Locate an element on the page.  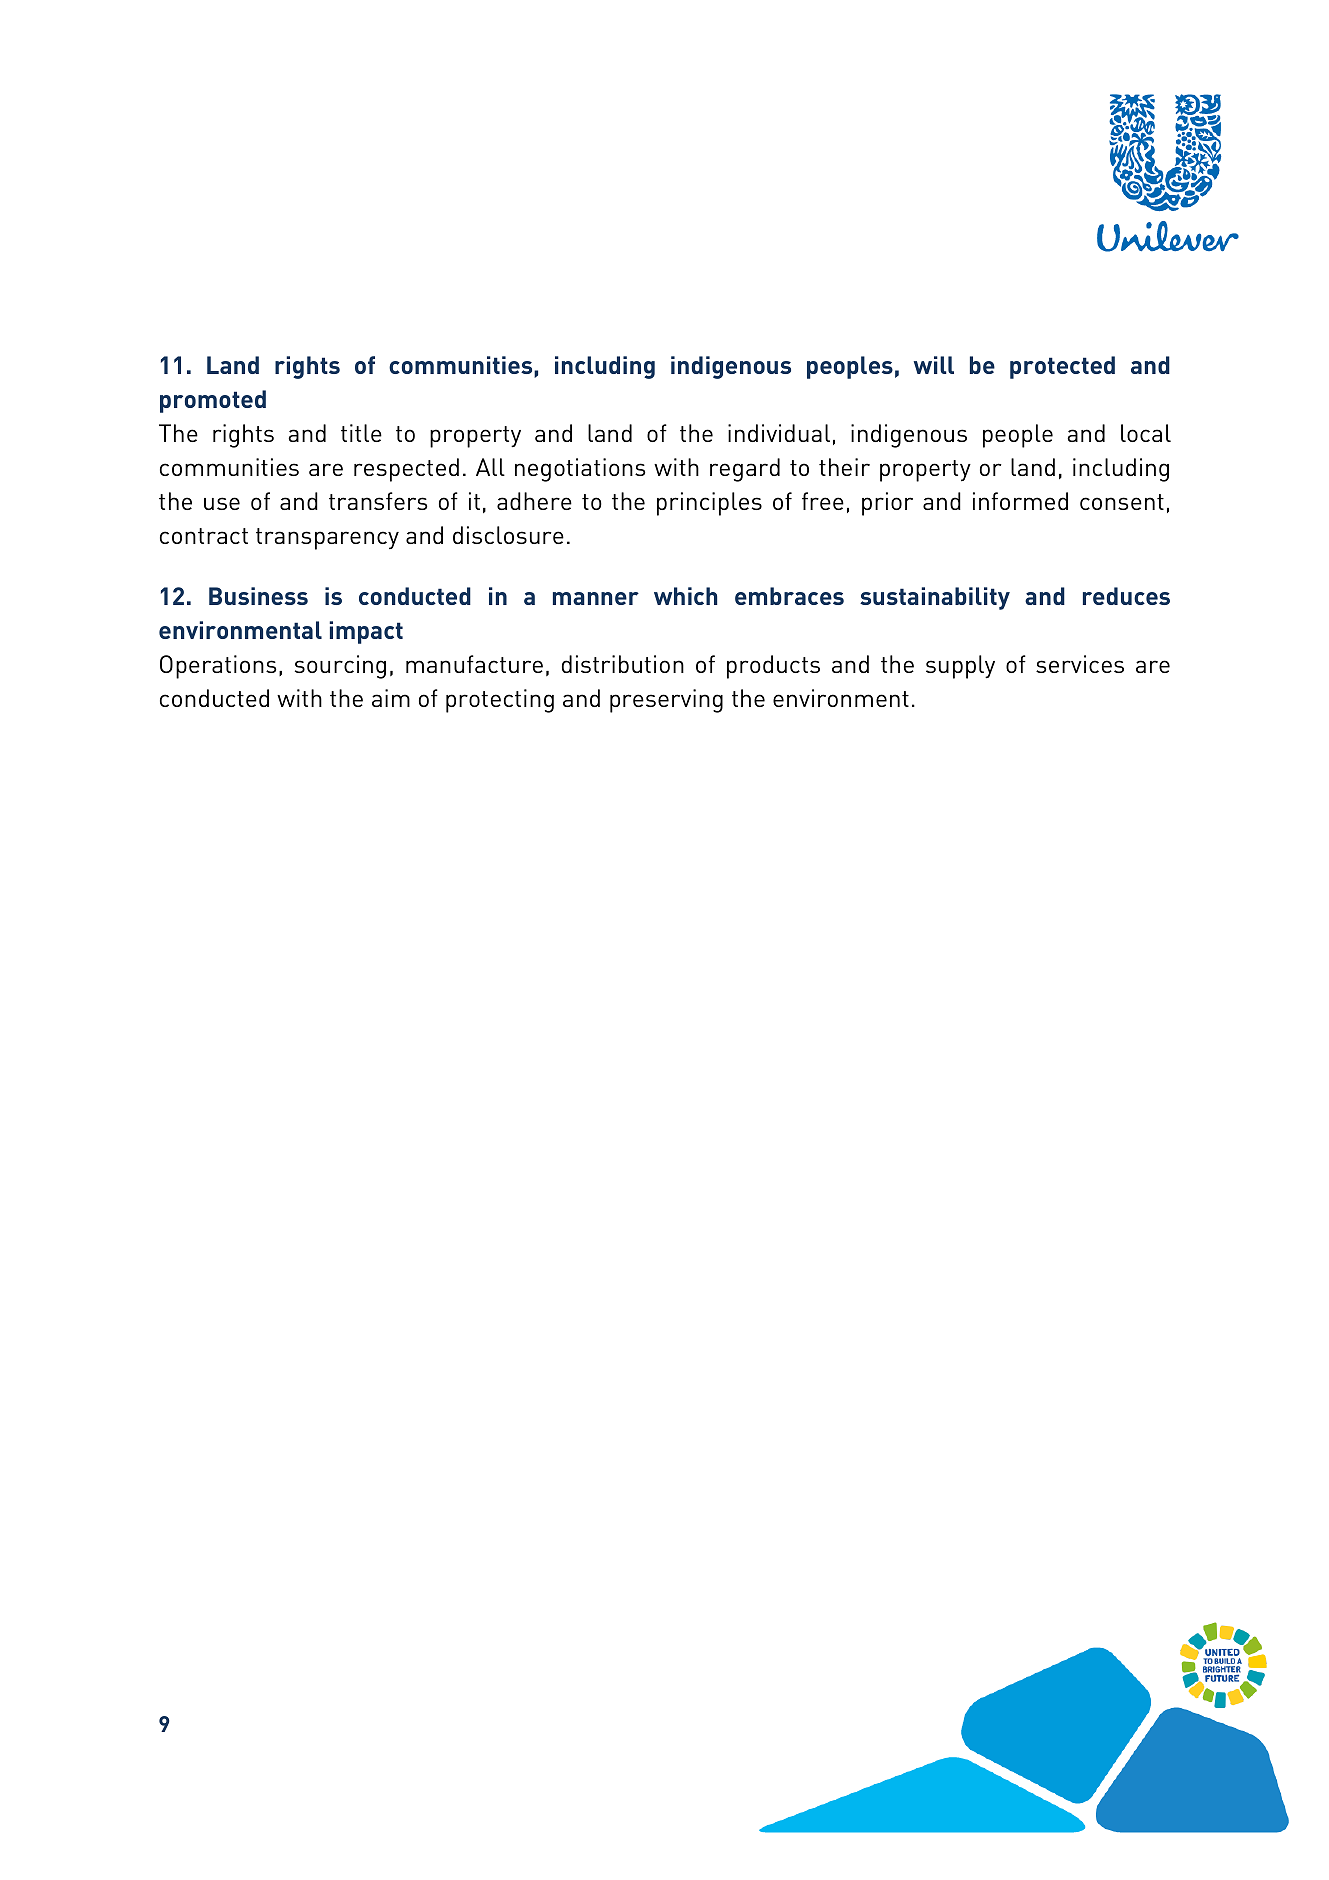
principles is located at coordinates (709, 504).
